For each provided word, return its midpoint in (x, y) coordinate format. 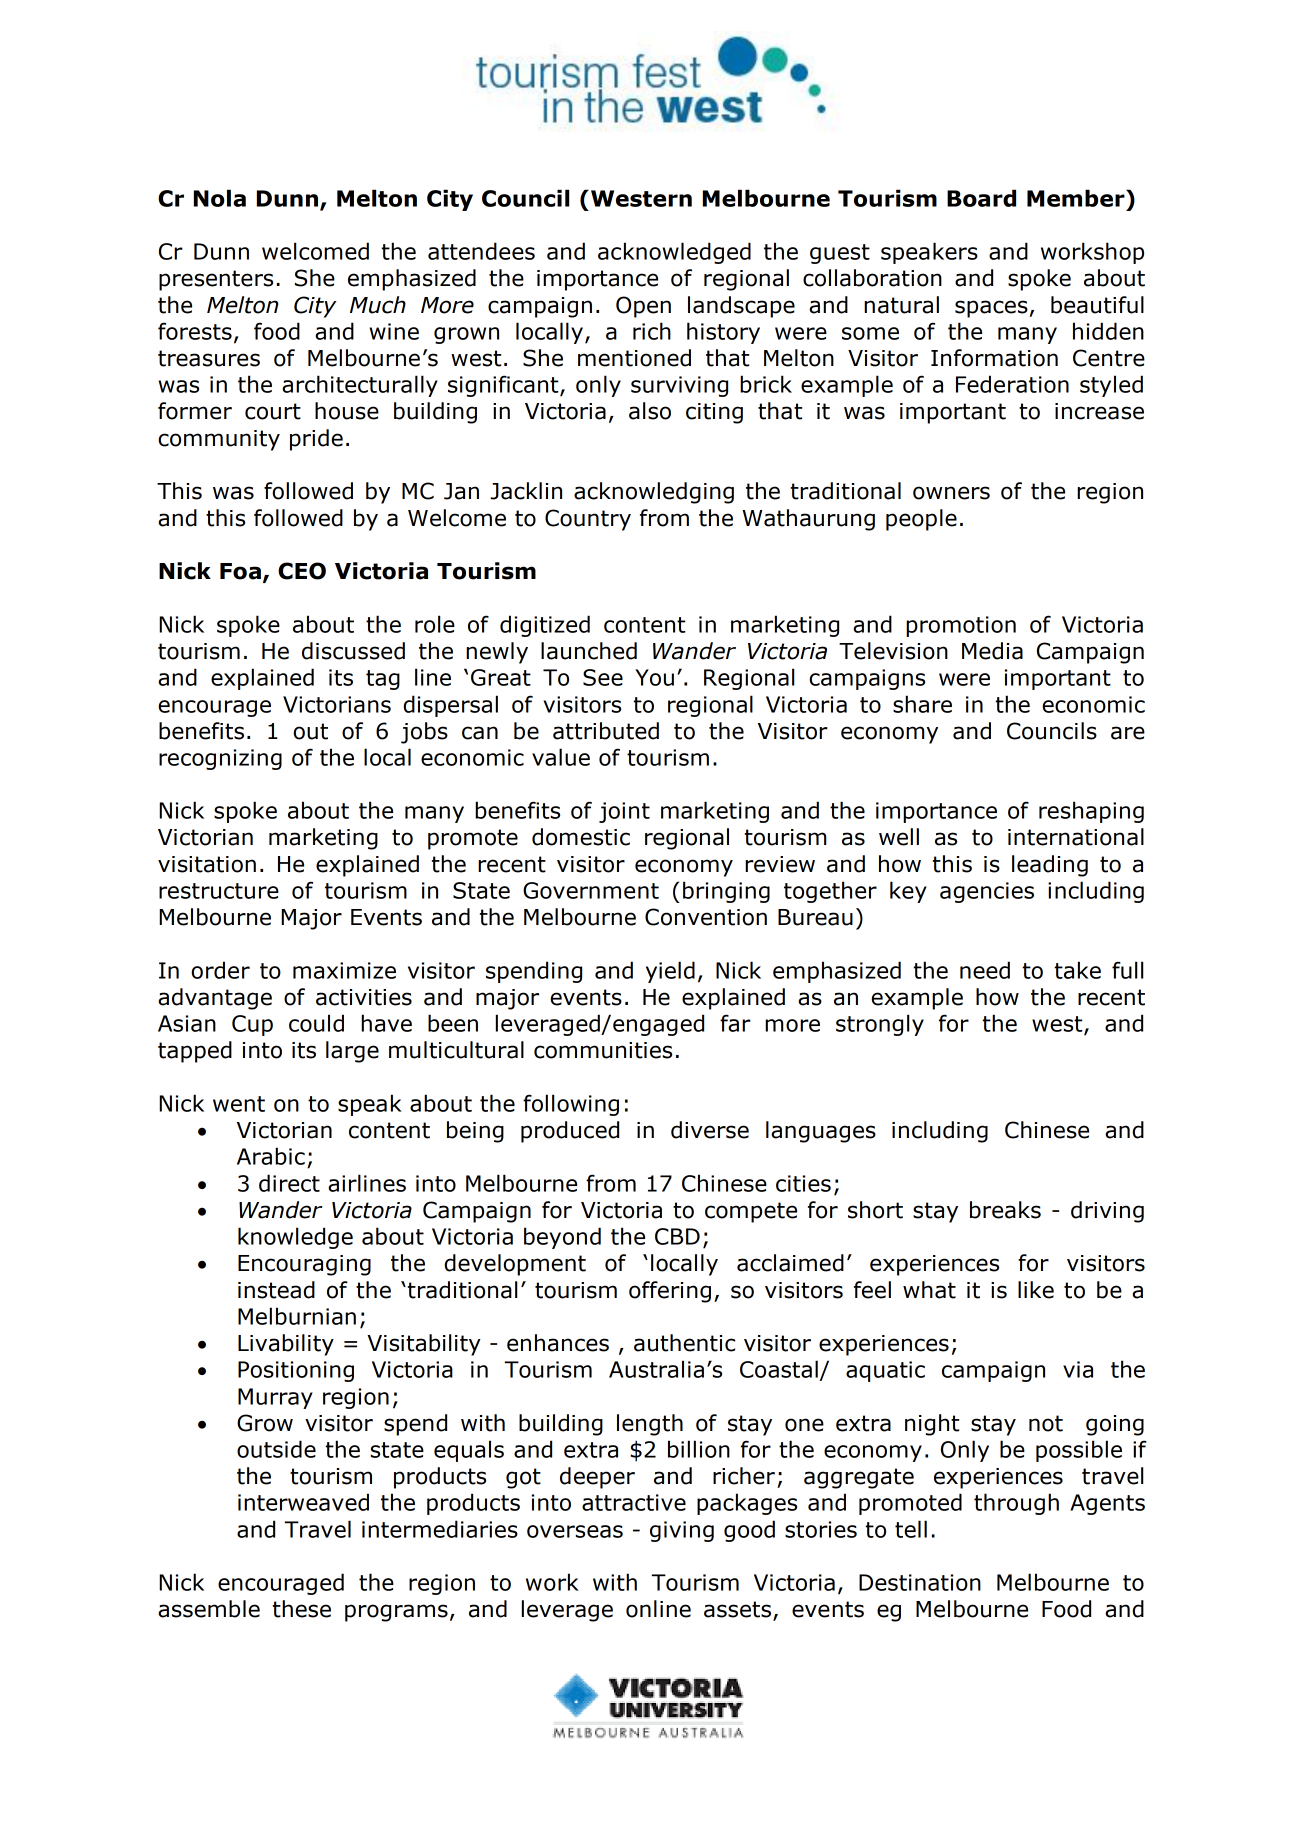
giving (682, 1531)
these (302, 1609)
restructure (219, 891)
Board (981, 198)
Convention (706, 917)
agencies (987, 892)
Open (643, 307)
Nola (220, 198)
